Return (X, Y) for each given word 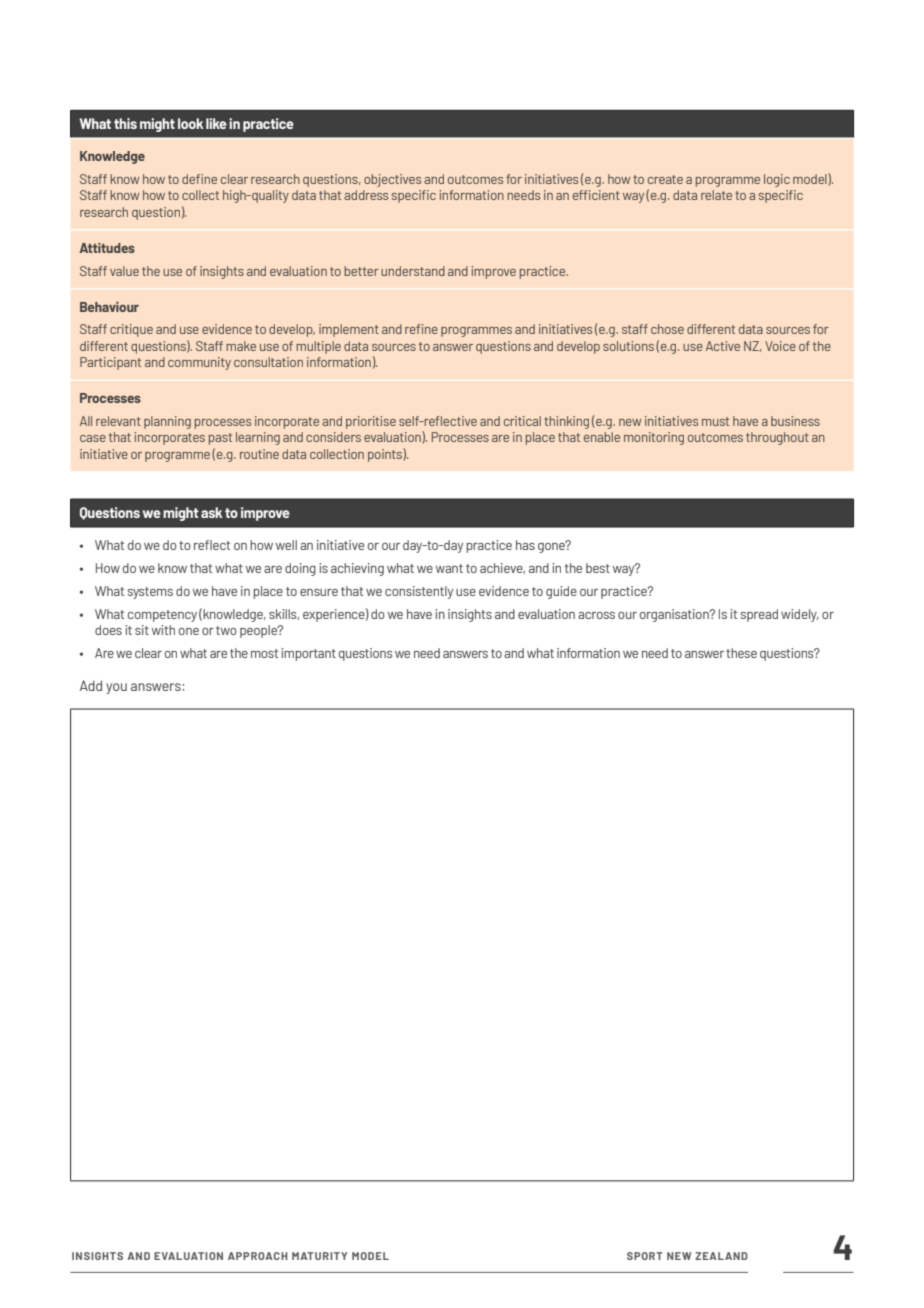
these (741, 653)
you (116, 688)
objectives (392, 180)
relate (716, 195)
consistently (419, 592)
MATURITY (319, 1256)
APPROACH (258, 1256)
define (199, 179)
